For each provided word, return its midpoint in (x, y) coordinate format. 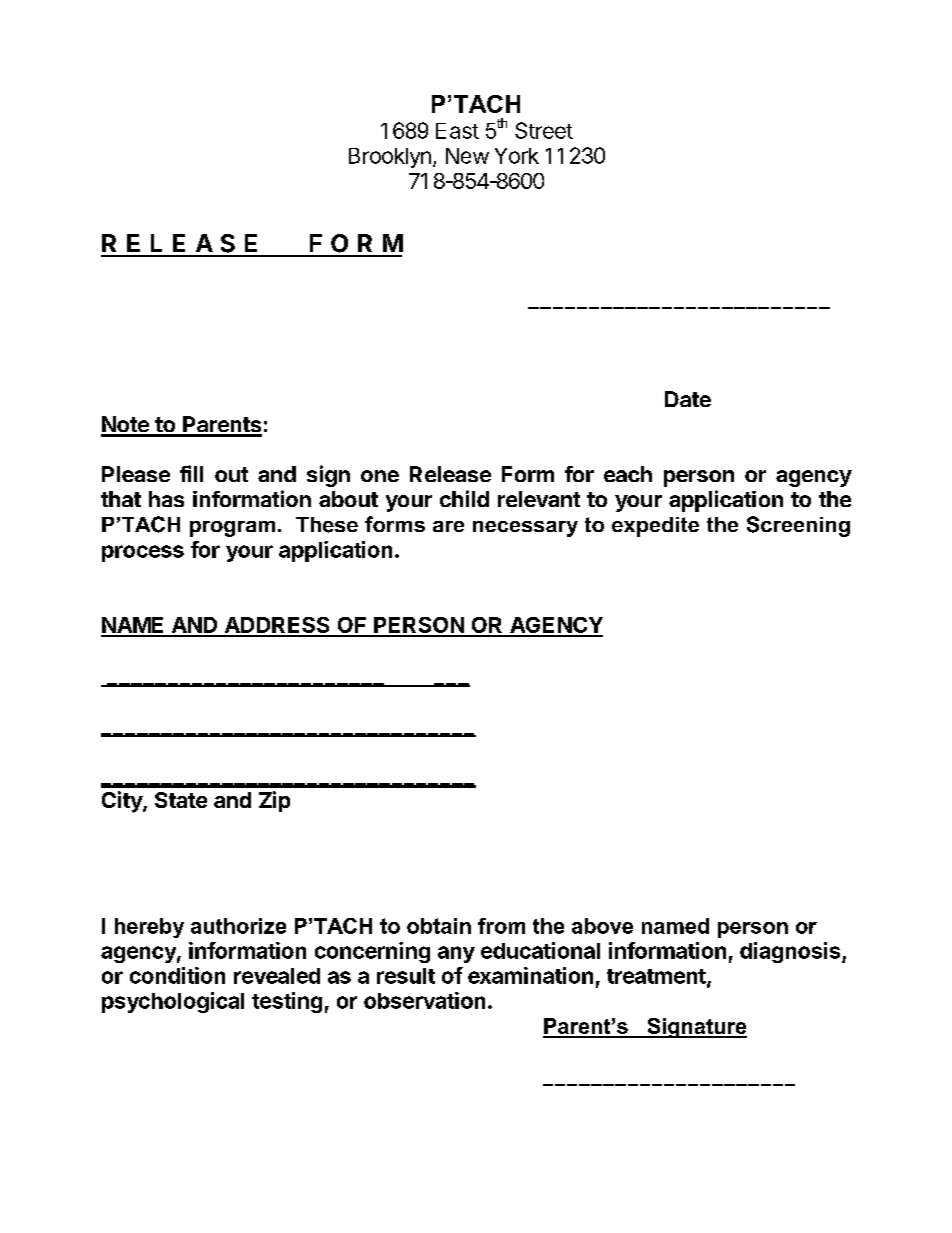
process (143, 553)
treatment (657, 977)
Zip (274, 801)
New (467, 156)
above (602, 926)
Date (688, 399)
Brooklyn (390, 158)
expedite (655, 527)
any (456, 954)
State (181, 800)
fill (191, 473)
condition (177, 975)
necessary (525, 529)
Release (450, 474)
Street (544, 130)
